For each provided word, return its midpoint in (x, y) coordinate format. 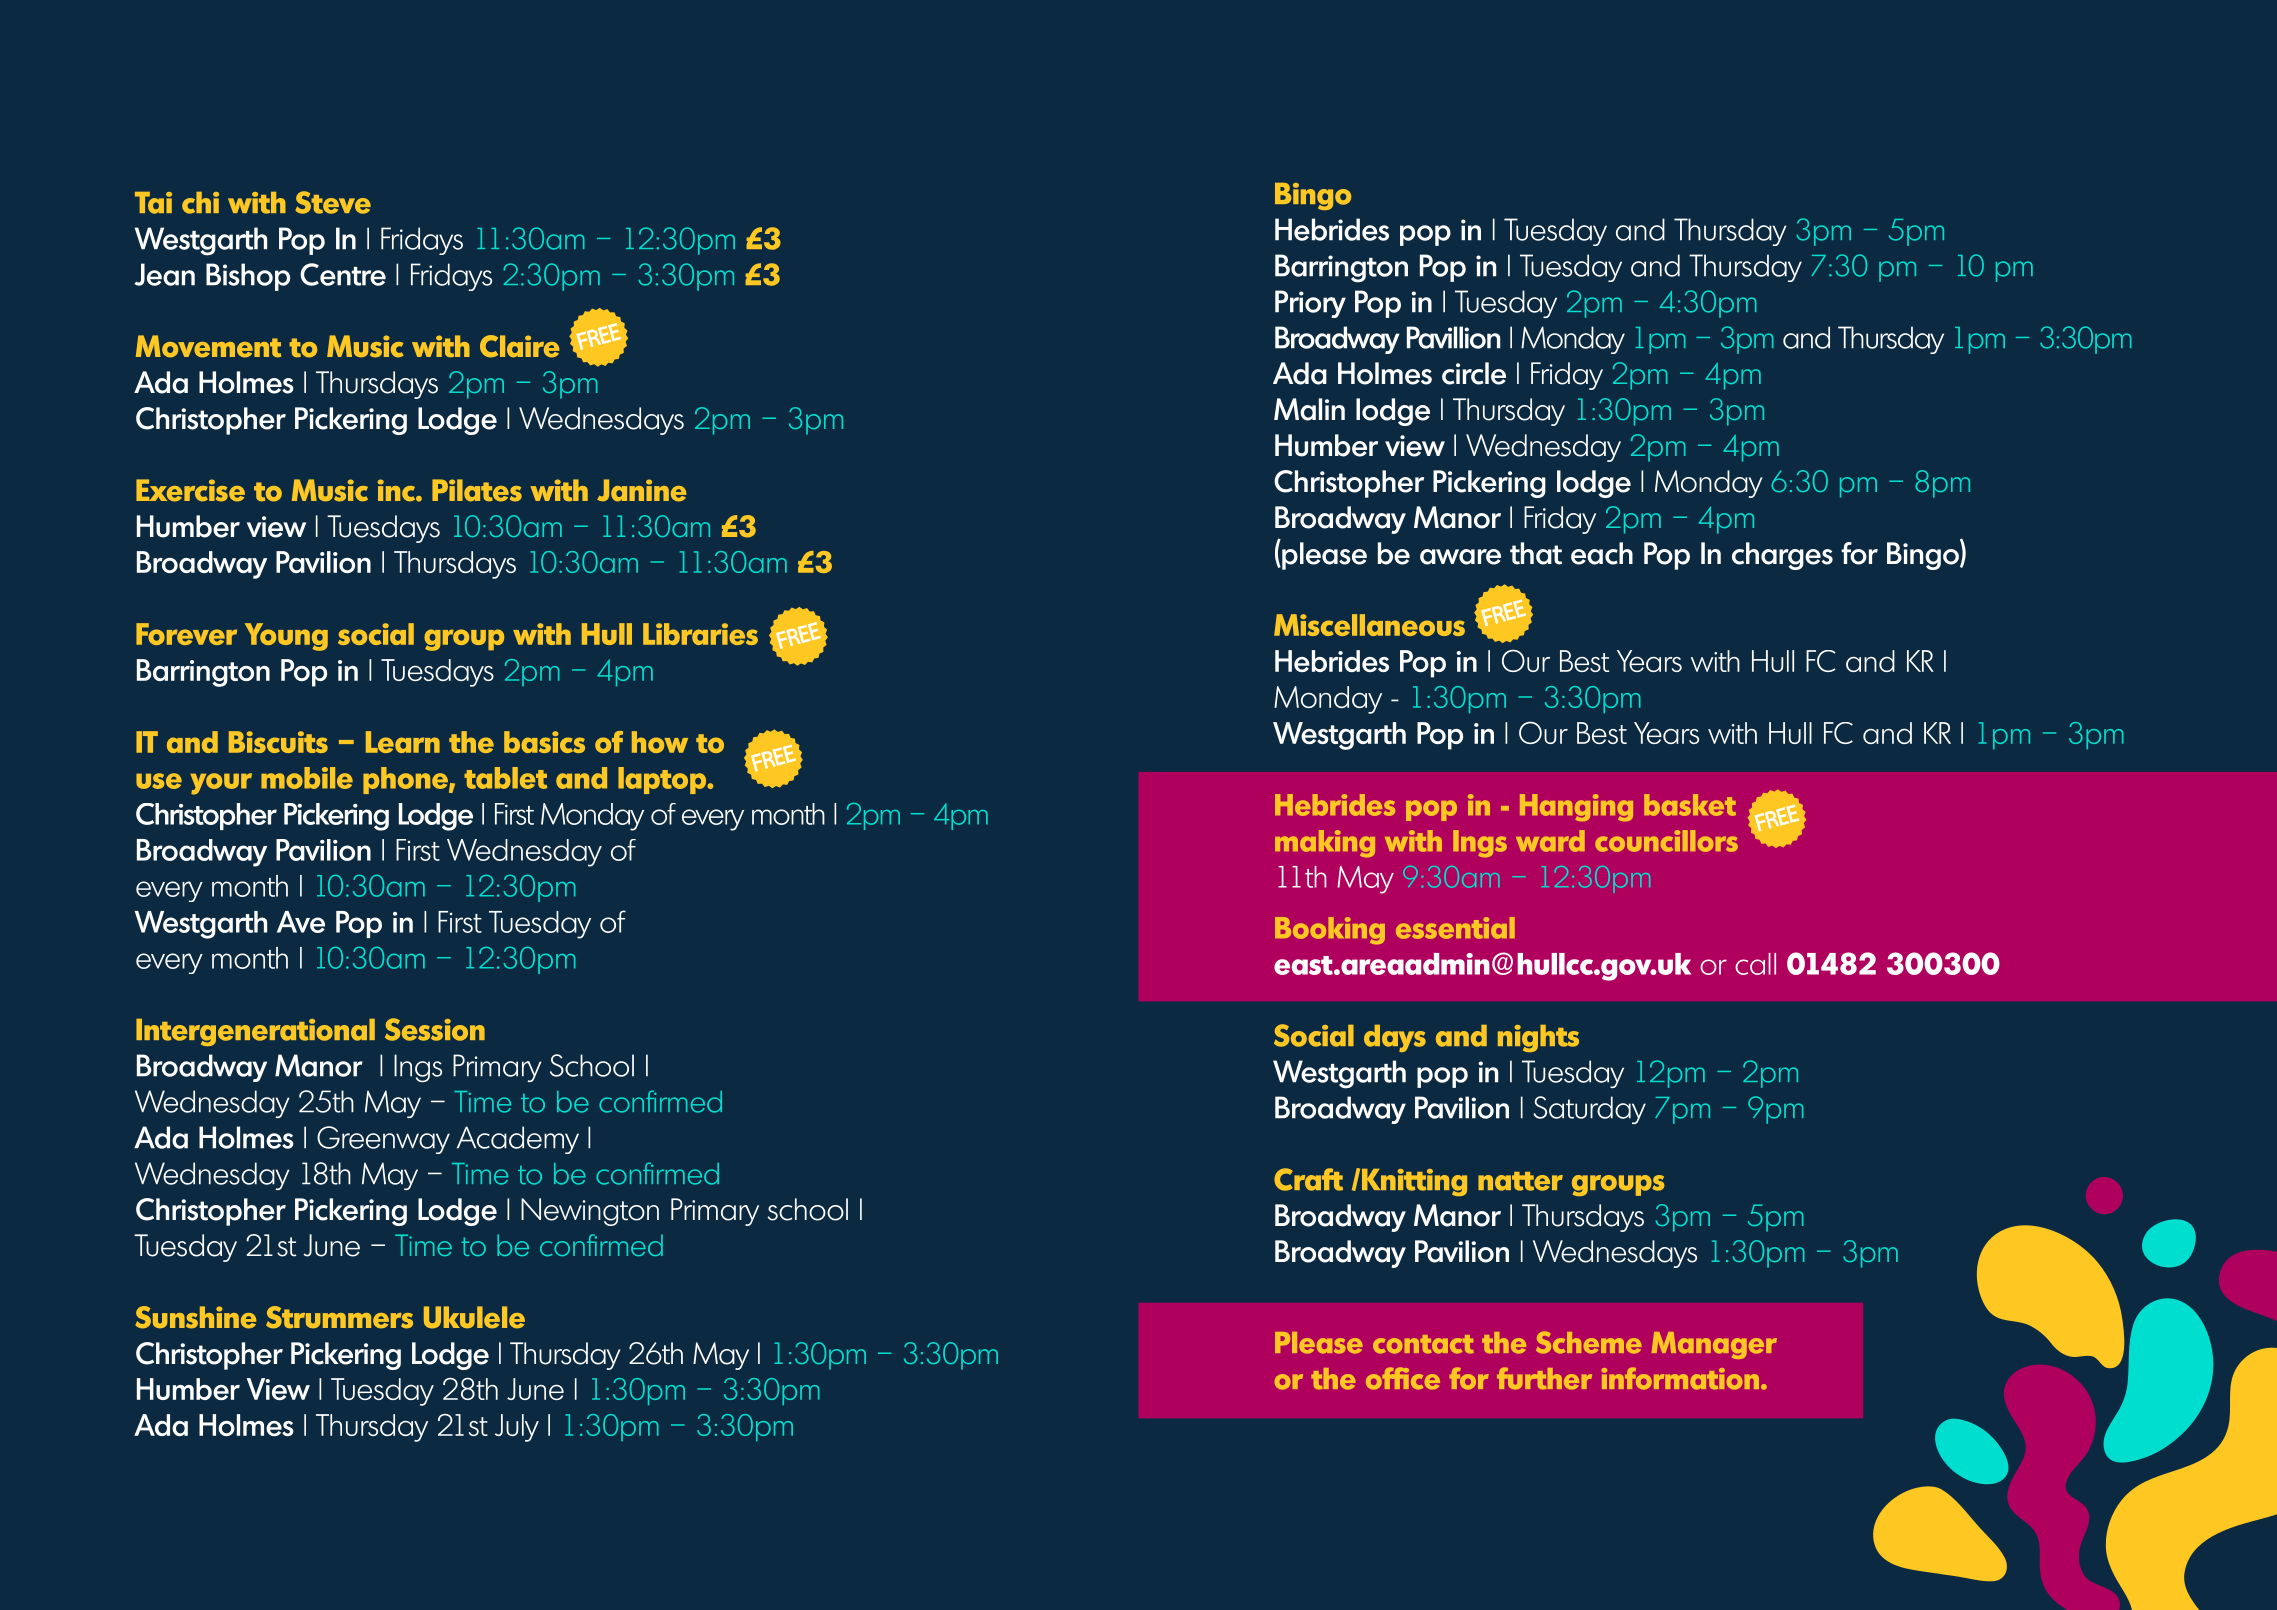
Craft (1308, 1179)
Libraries (700, 634)
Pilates (477, 490)
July (517, 1428)
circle (1474, 373)
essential (1455, 928)
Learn (403, 742)
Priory (1310, 304)
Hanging (1576, 807)
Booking (1330, 930)
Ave (301, 922)
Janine (641, 490)
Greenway (383, 1140)
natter (1520, 1181)
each (1602, 553)
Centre (343, 274)
